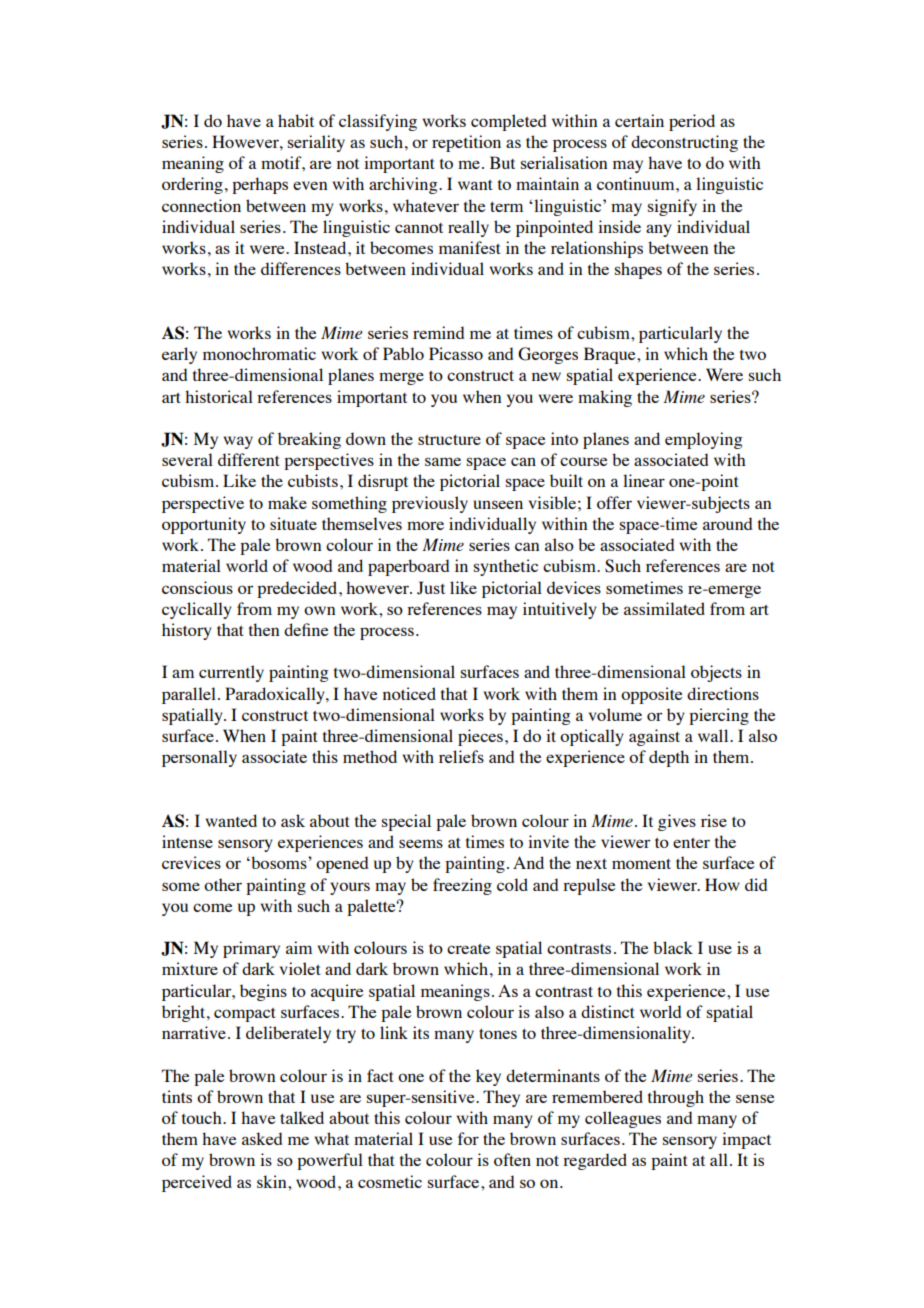 This screenshot has width=924, height=1308. Describe the element at coordinates (219, 396) in the screenshot. I see `historical` at that location.
